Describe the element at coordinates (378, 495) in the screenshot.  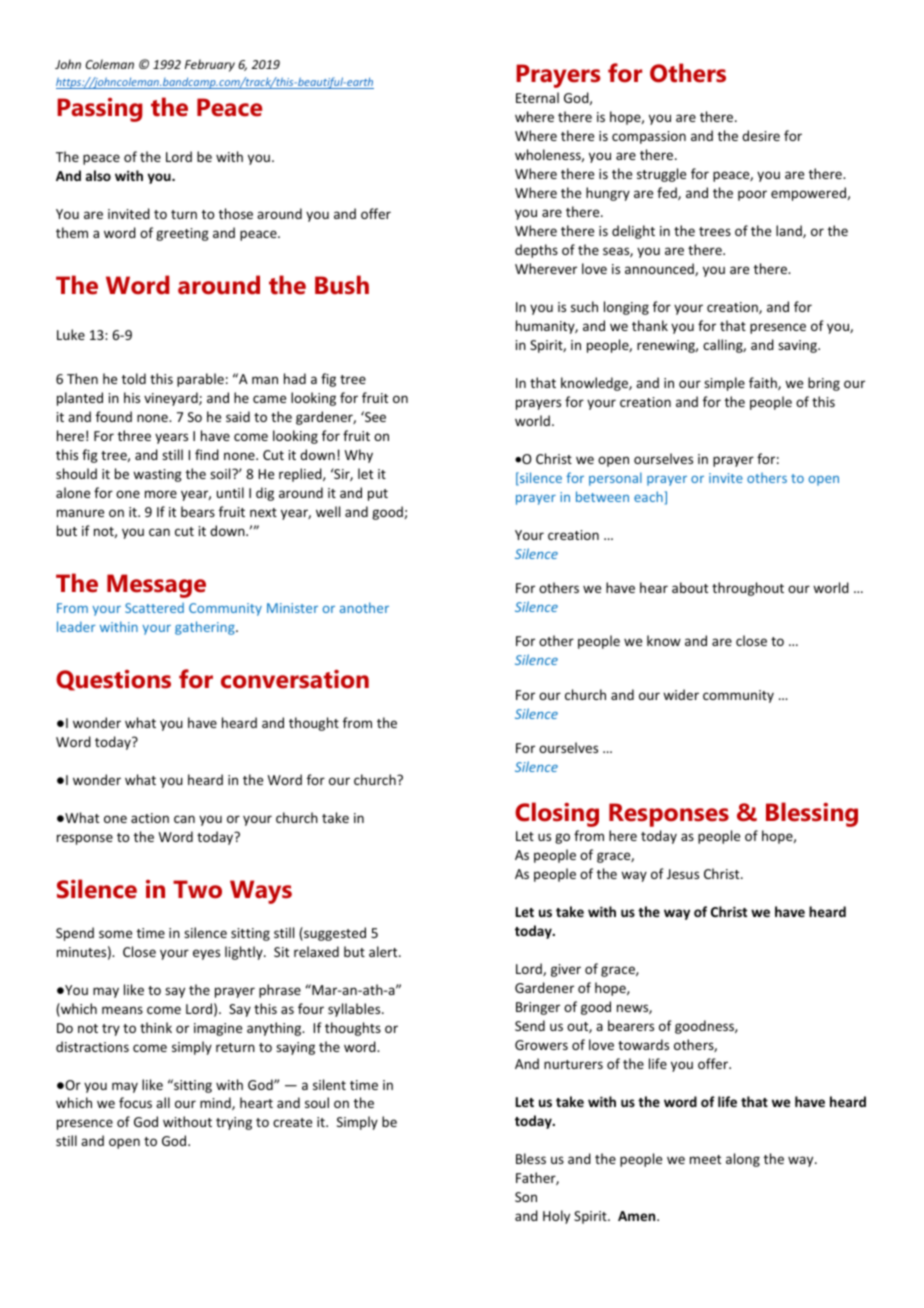
I see `put` at that location.
